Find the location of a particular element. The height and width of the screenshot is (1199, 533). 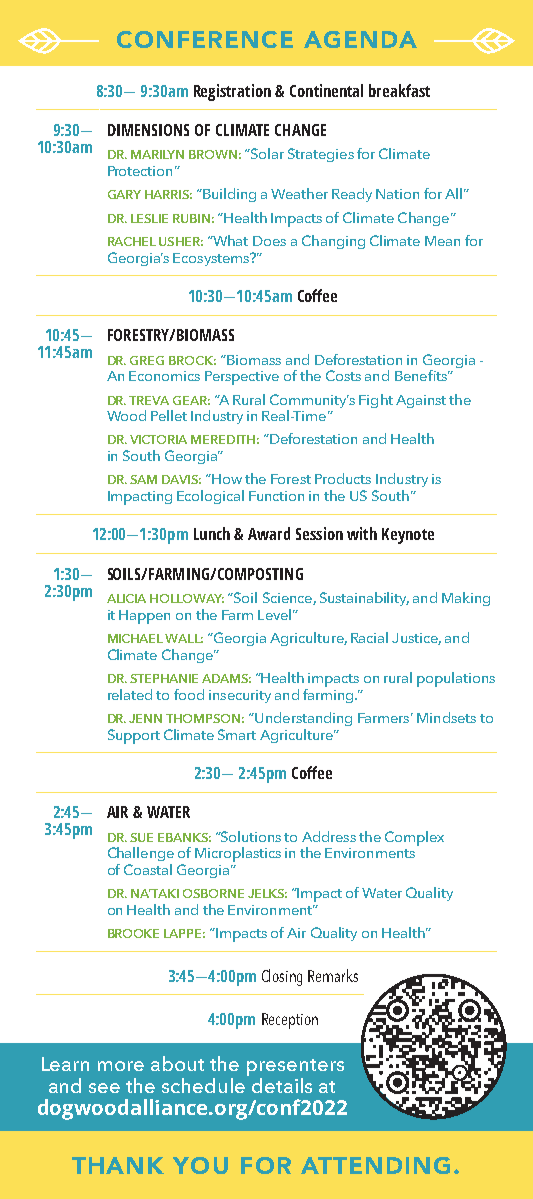

Level is located at coordinates (274, 614).
